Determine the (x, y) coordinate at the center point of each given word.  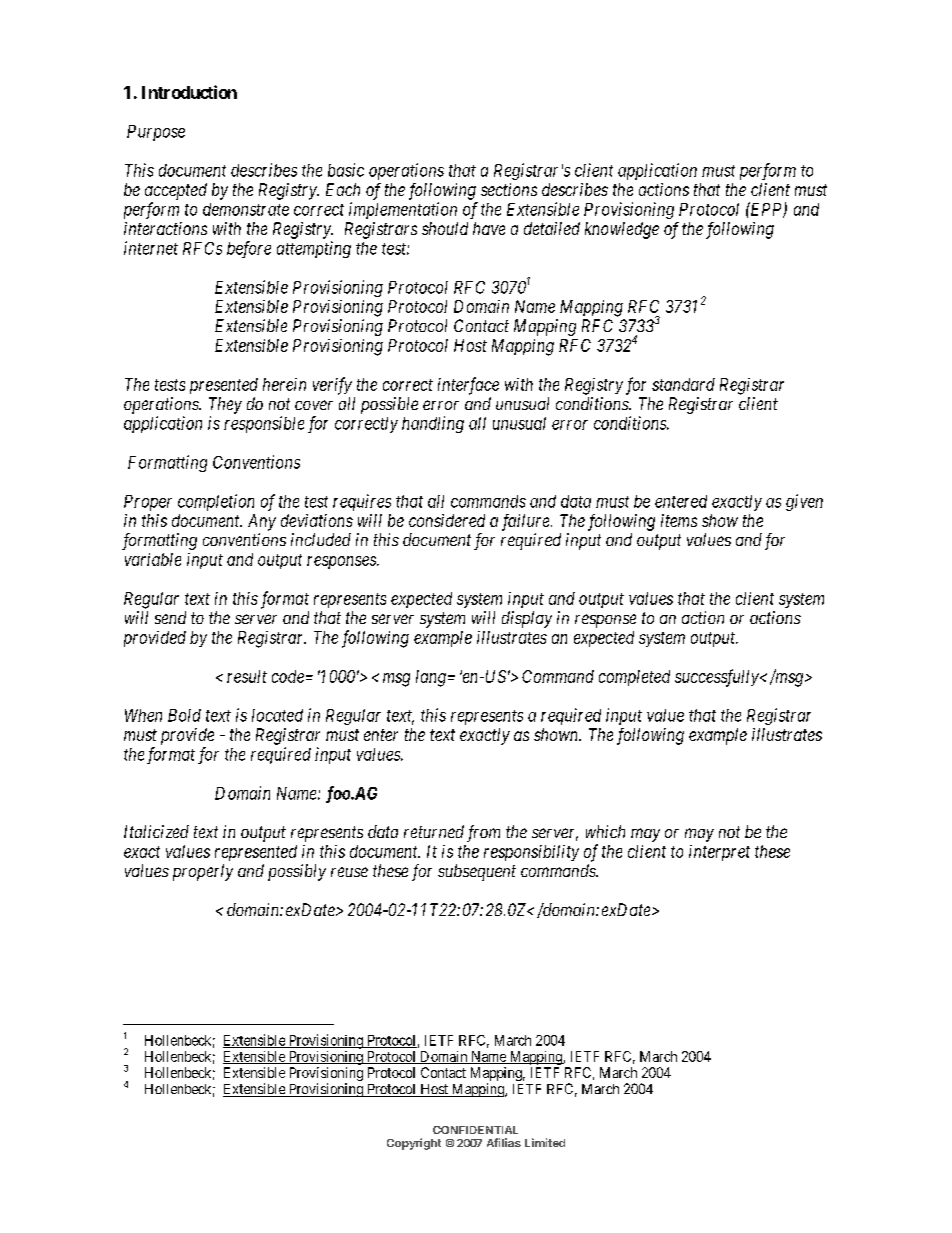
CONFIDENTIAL (475, 1130)
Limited (545, 1142)
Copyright (414, 1144)
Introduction (189, 92)
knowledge (622, 230)
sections (509, 189)
